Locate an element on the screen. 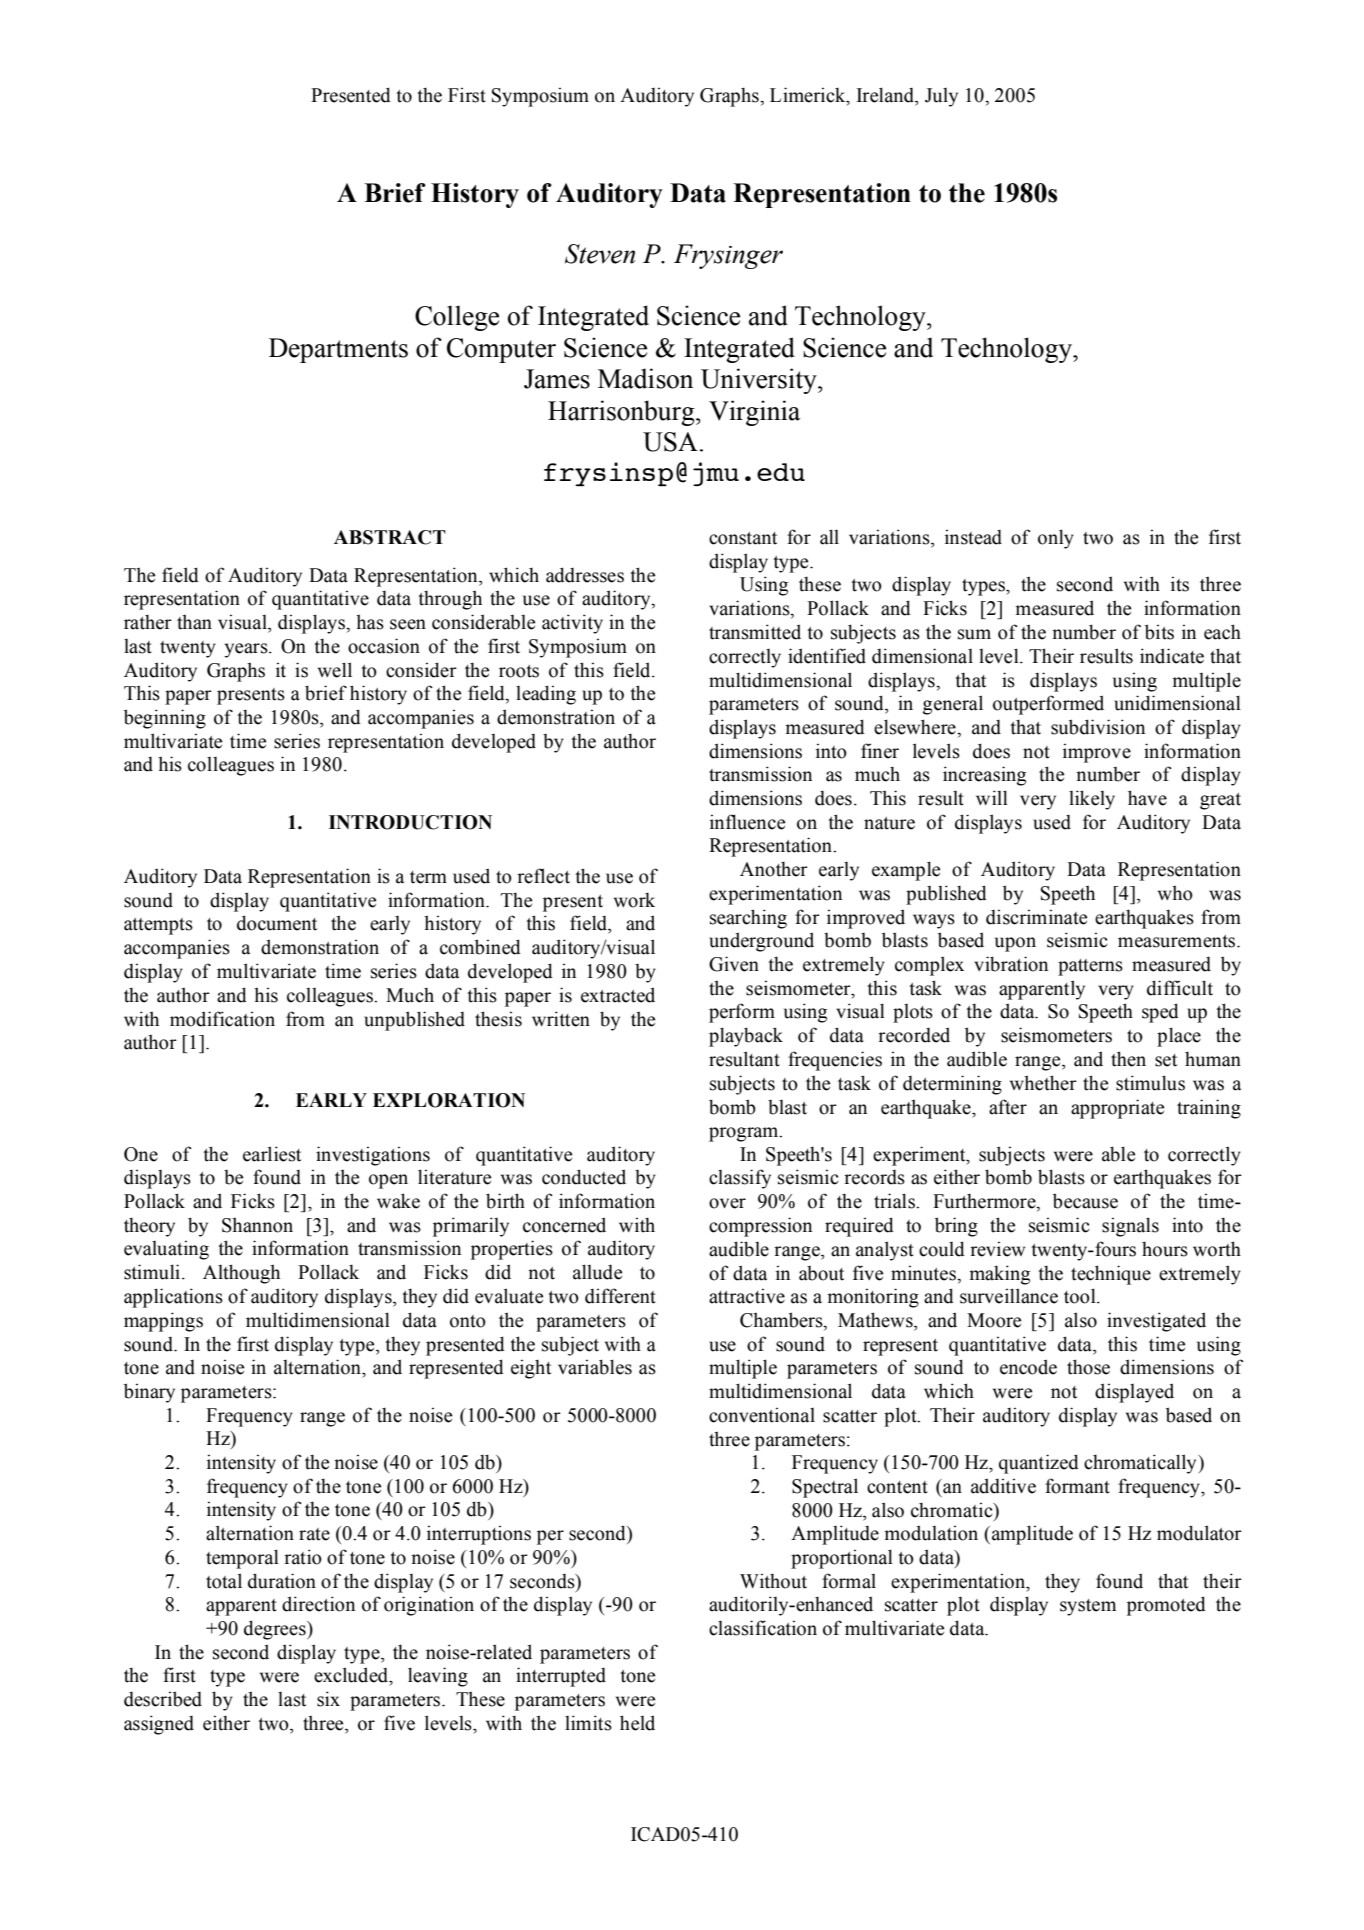 Image resolution: width=1364 pixels, height=1930 pixels. held is located at coordinates (637, 1723).
